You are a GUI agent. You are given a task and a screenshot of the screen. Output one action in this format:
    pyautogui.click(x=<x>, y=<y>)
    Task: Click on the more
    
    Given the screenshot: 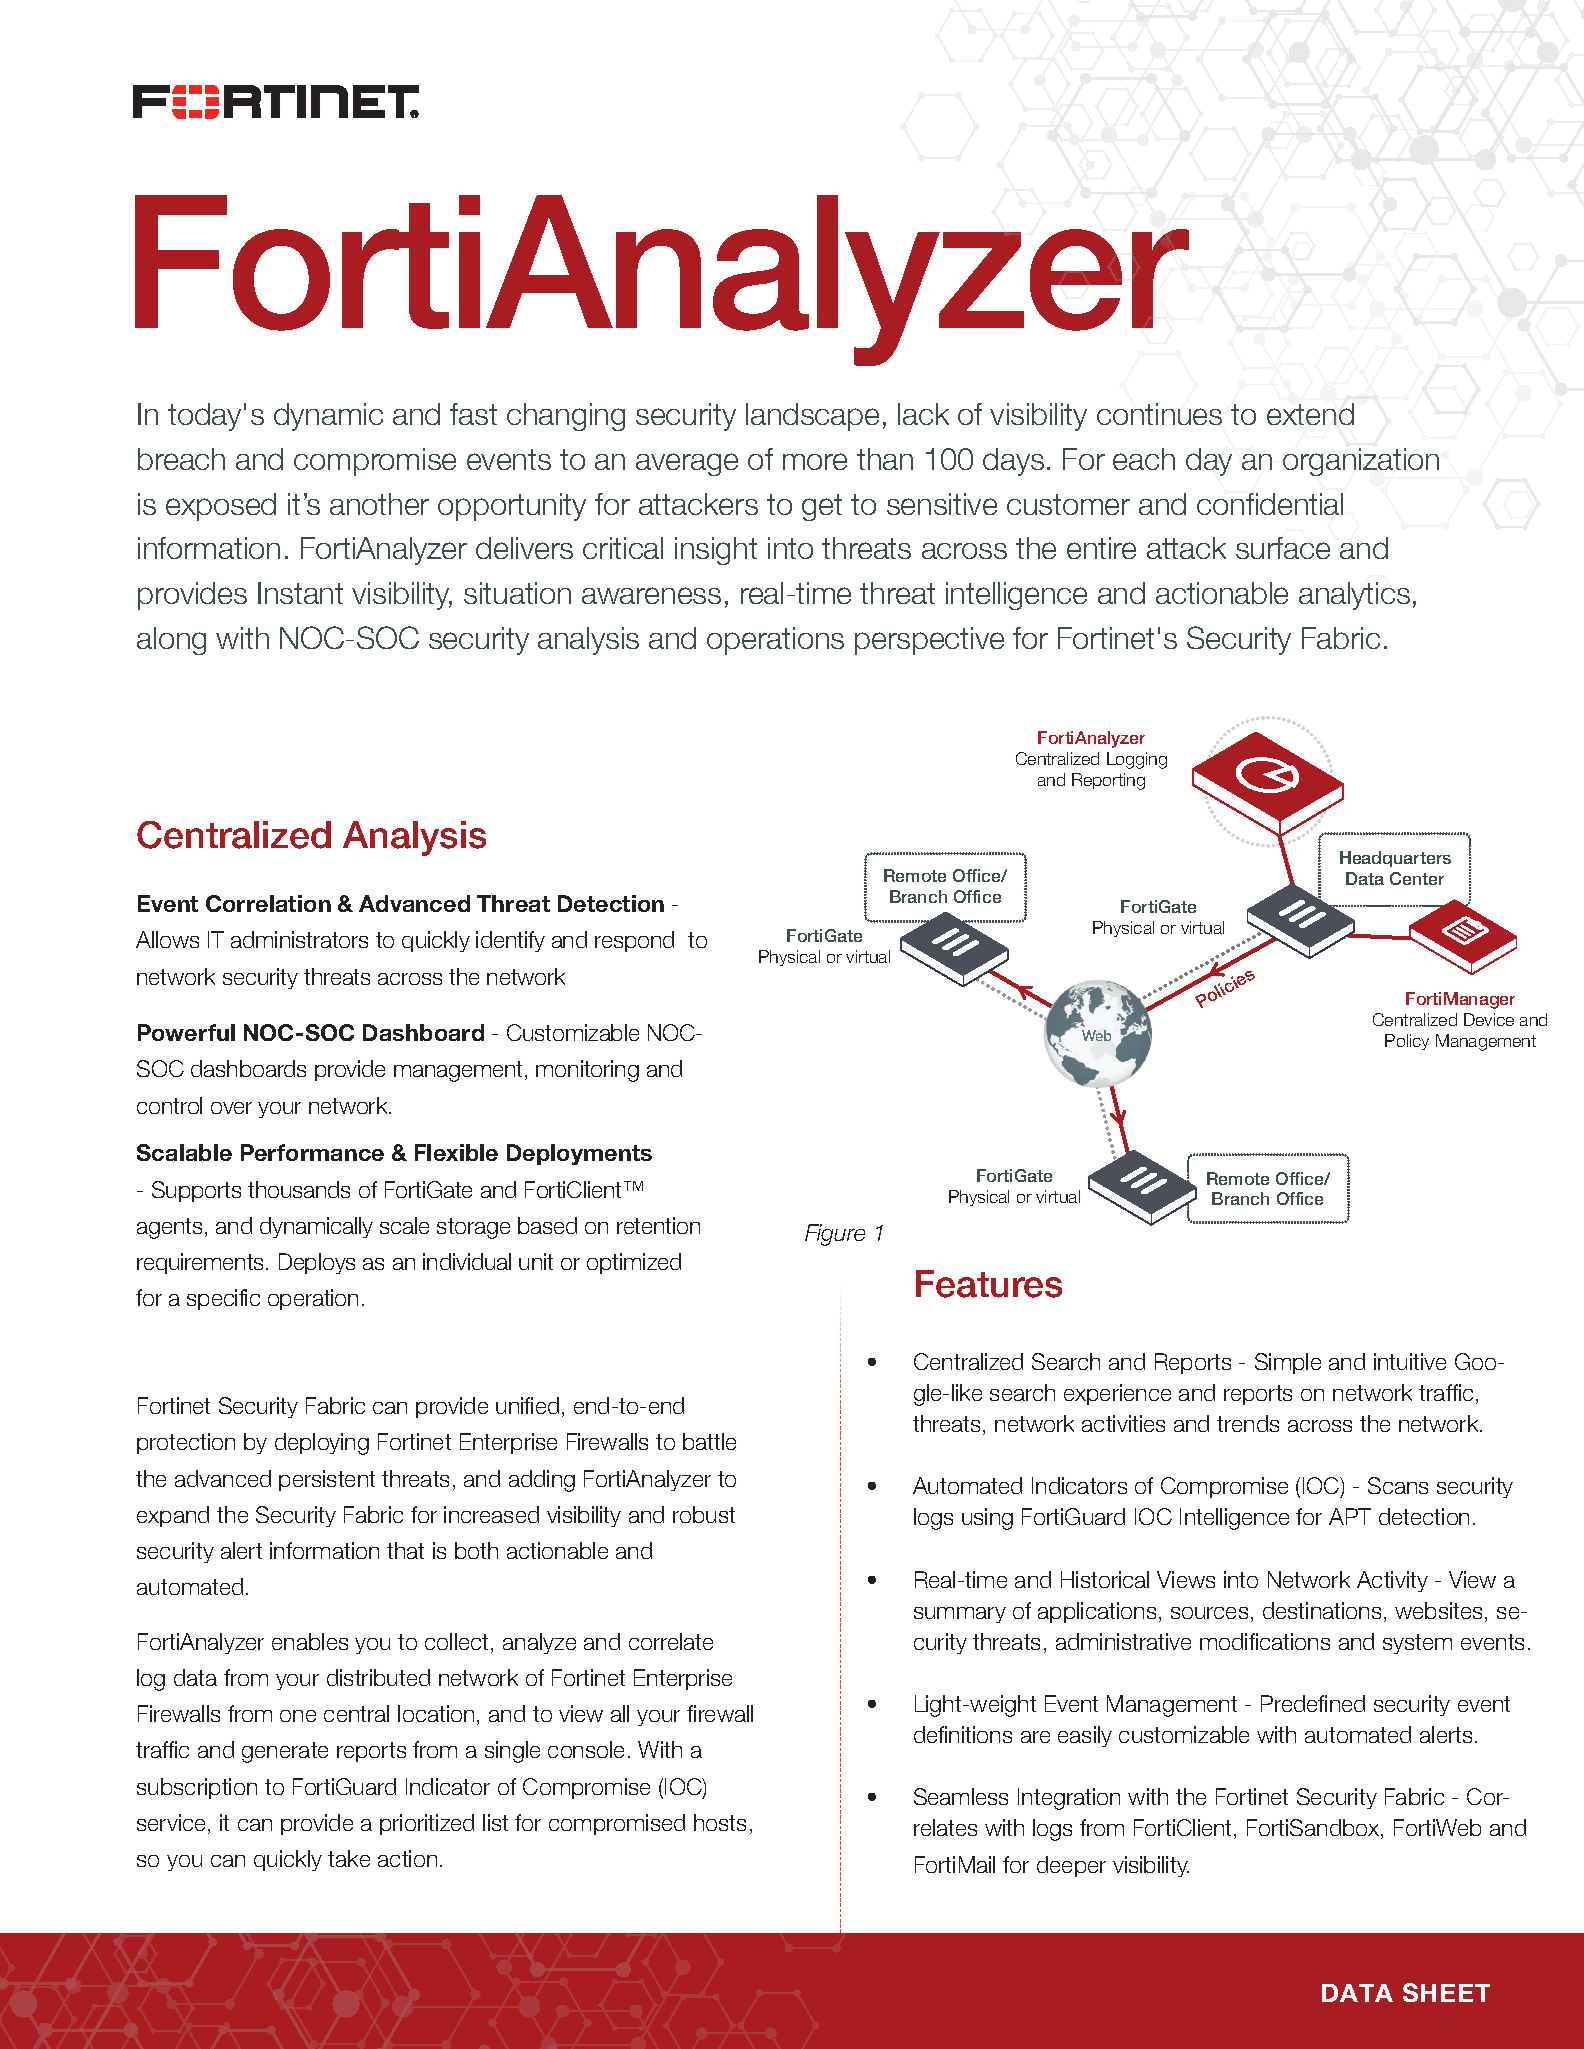 What is the action you would take?
    pyautogui.click(x=815, y=461)
